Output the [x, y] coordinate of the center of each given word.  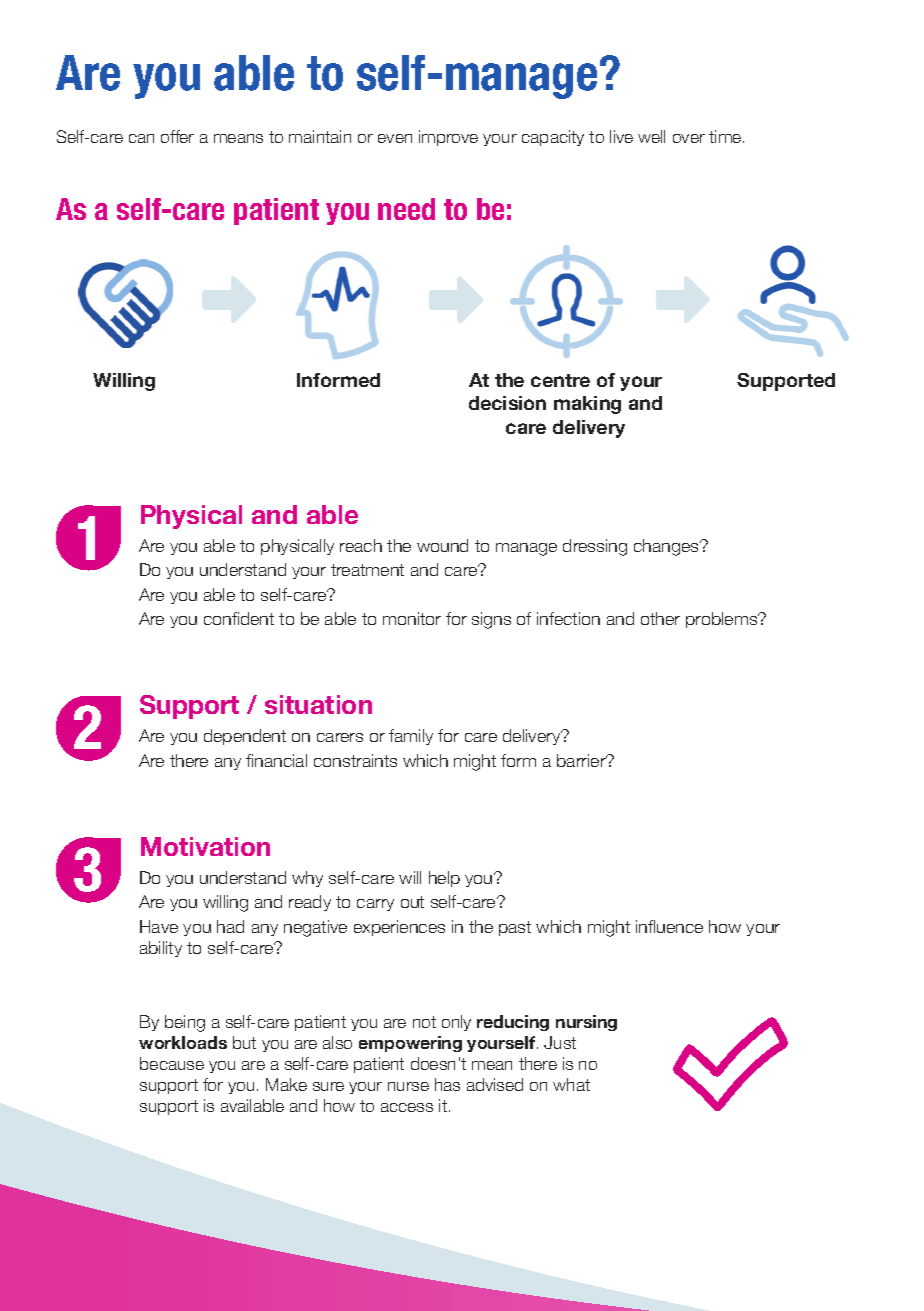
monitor [412, 618]
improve [448, 138]
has [447, 1084]
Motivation [205, 846]
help [444, 879]
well [651, 136]
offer [177, 136]
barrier [582, 760]
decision [507, 403]
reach [361, 545]
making [587, 405]
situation [318, 704]
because [172, 1063]
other [660, 618]
